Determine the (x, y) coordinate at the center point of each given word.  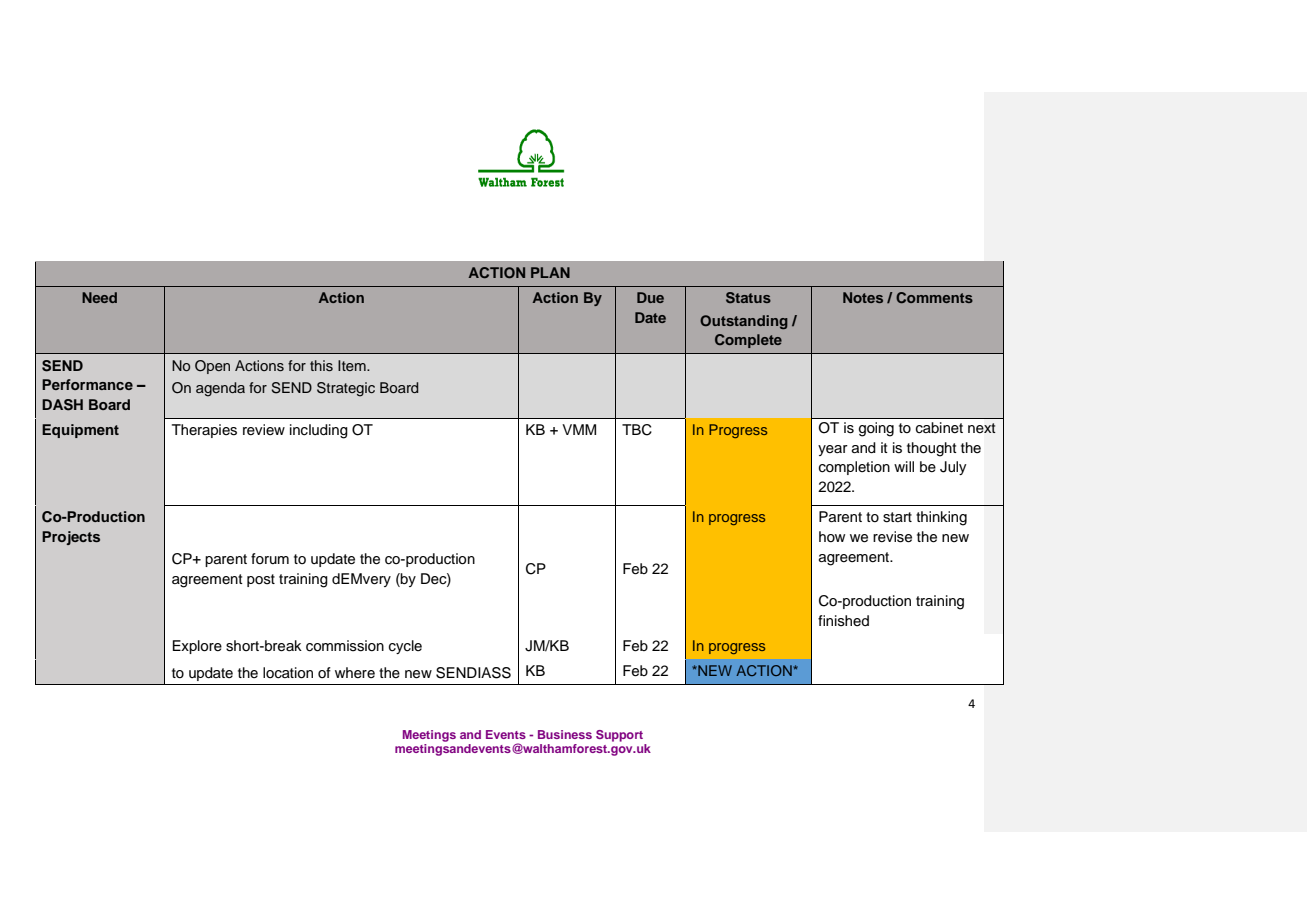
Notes (863, 297)
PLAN (550, 272)
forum (270, 558)
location (288, 673)
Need (99, 297)
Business (565, 734)
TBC (637, 430)
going (876, 429)
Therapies (204, 431)
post (261, 580)
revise (892, 537)
